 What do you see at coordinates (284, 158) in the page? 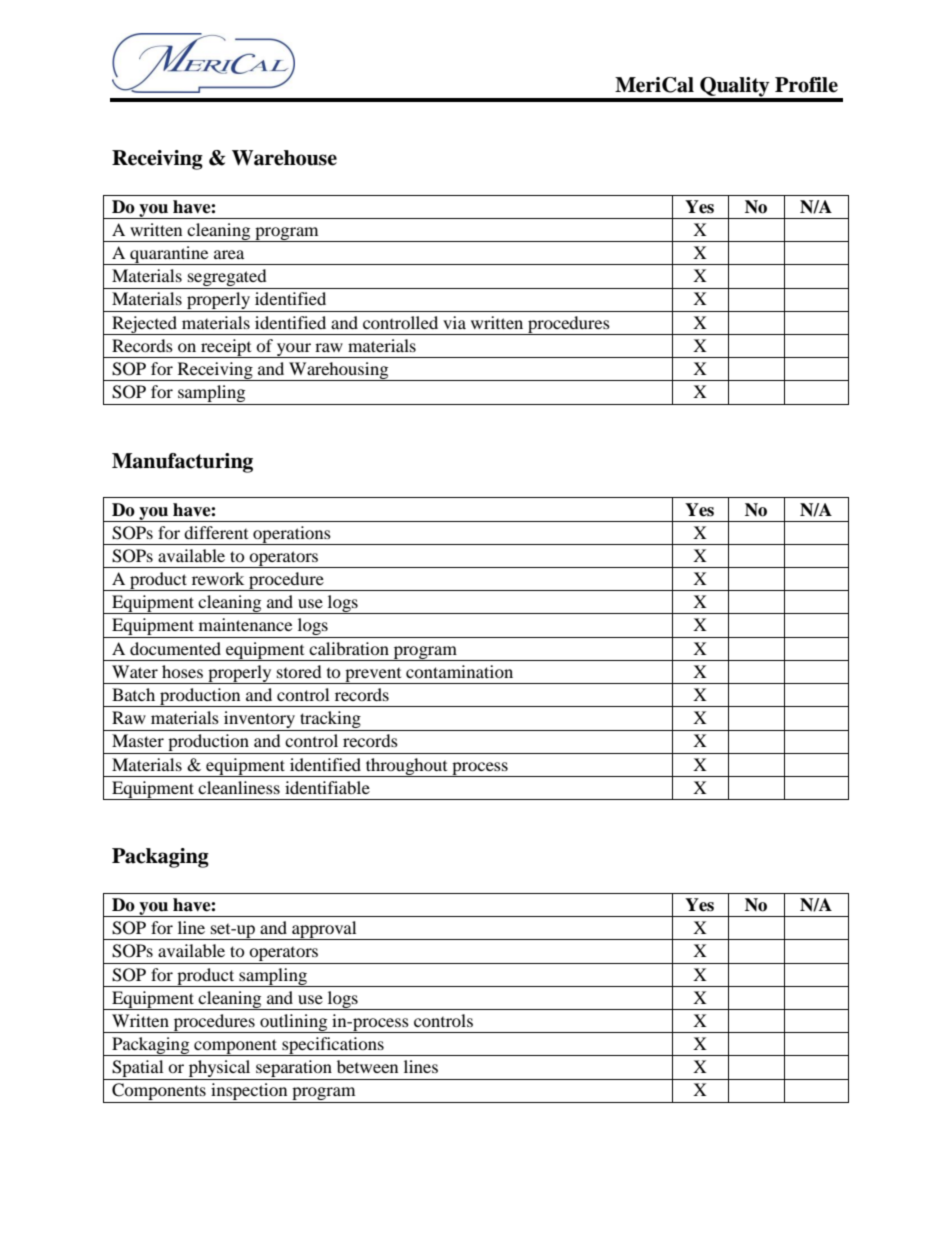
I see `Warehouse` at bounding box center [284, 158].
